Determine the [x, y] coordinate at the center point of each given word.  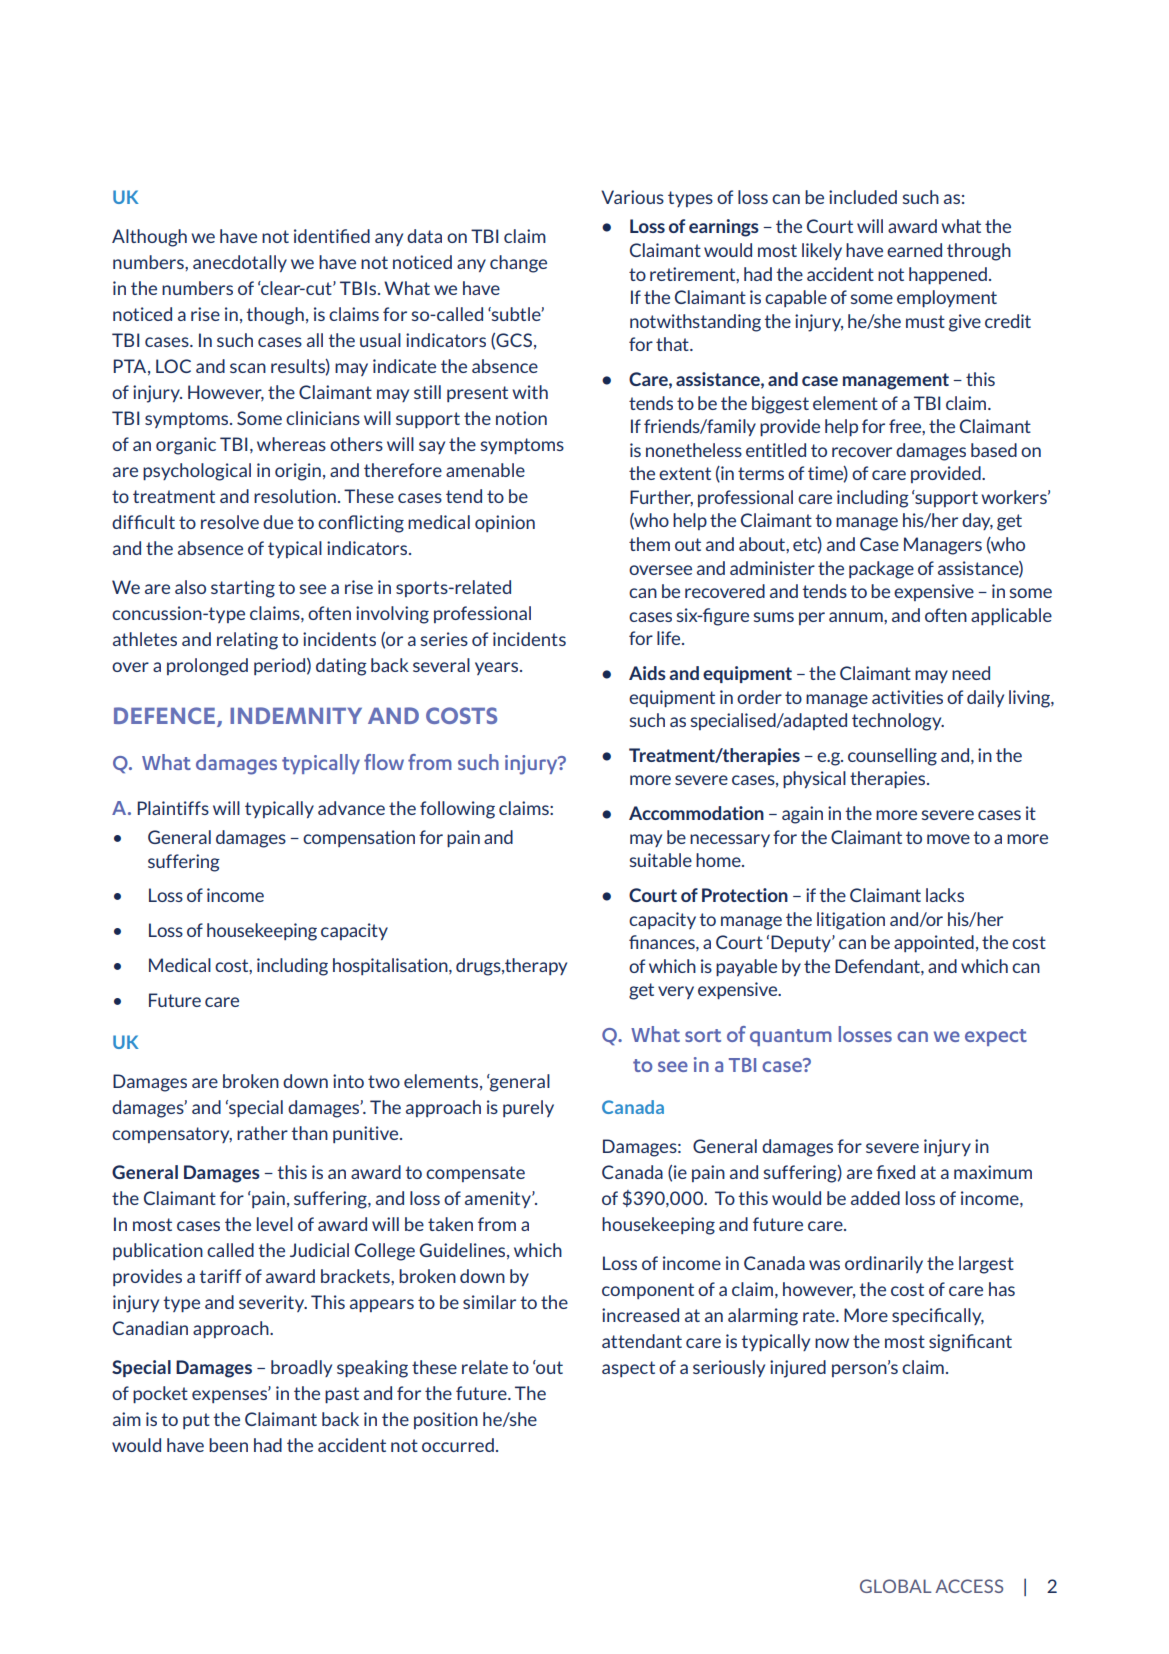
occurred [458, 1445]
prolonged [207, 667]
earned [914, 250]
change [518, 264]
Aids [647, 673]
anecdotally [240, 263]
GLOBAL [896, 1586]
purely [528, 1108]
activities [907, 697]
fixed [895, 1172]
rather [262, 1133]
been [228, 1445]
